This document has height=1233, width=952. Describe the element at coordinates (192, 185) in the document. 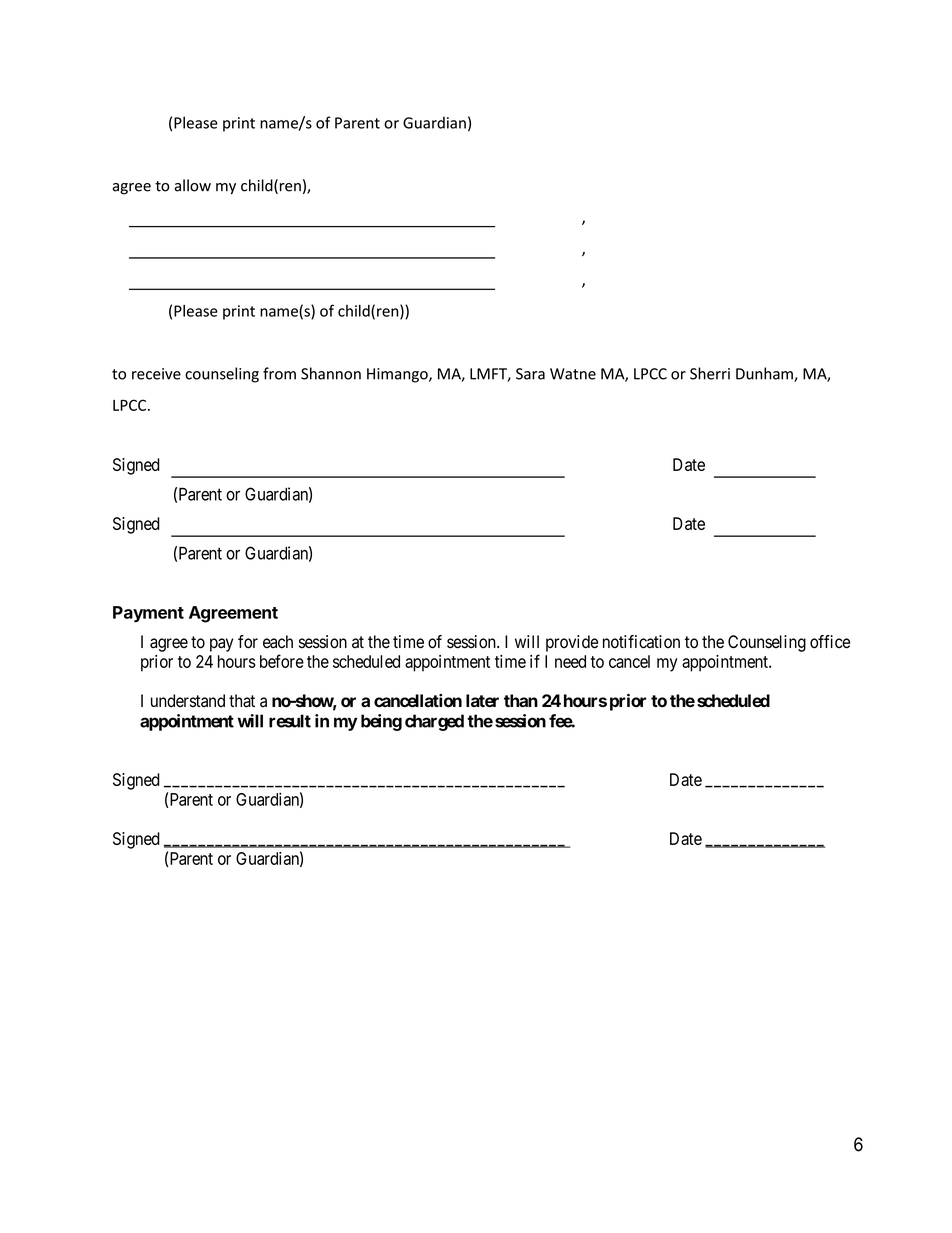

I see `allow` at that location.
